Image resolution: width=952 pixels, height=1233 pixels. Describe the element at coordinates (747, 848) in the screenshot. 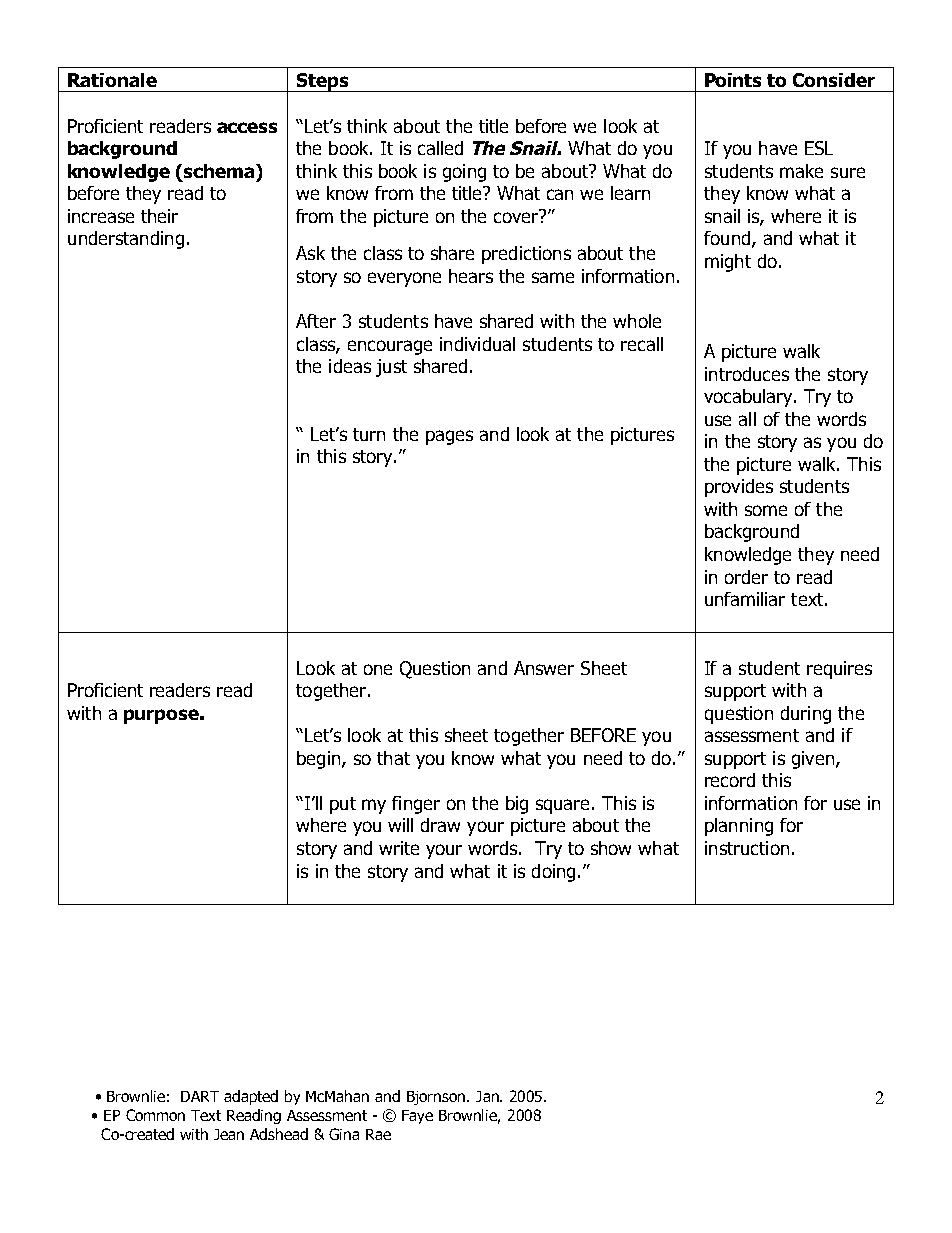

I see `instruction` at that location.
